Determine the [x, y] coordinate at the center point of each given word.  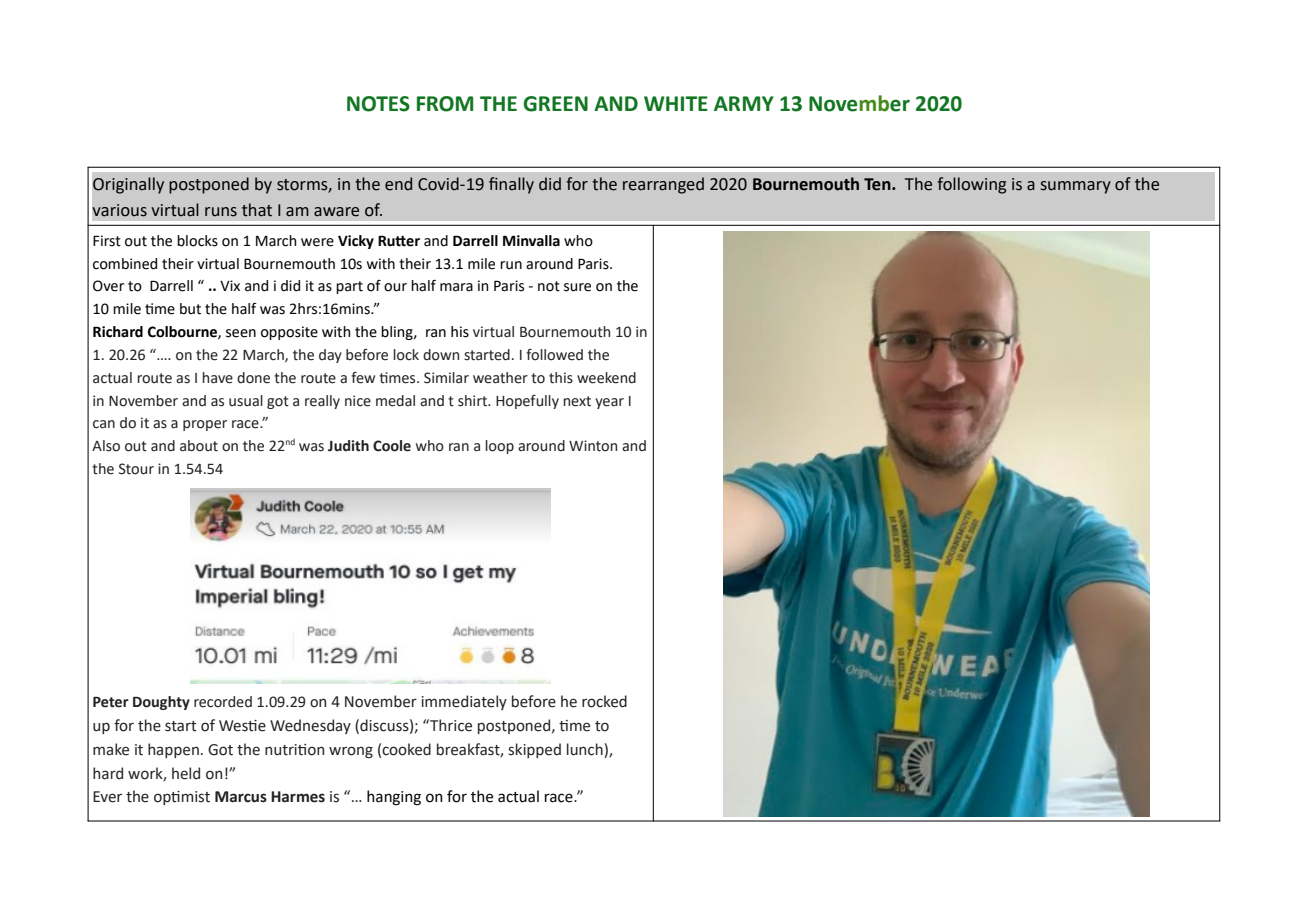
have [217, 378]
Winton [593, 446]
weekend [606, 378]
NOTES [378, 104]
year [609, 403]
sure [577, 287]
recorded [223, 702]
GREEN [555, 104]
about [199, 446]
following [971, 185]
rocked [604, 701]
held [186, 773]
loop [499, 447]
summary [1076, 187]
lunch [586, 749]
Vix [230, 285]
